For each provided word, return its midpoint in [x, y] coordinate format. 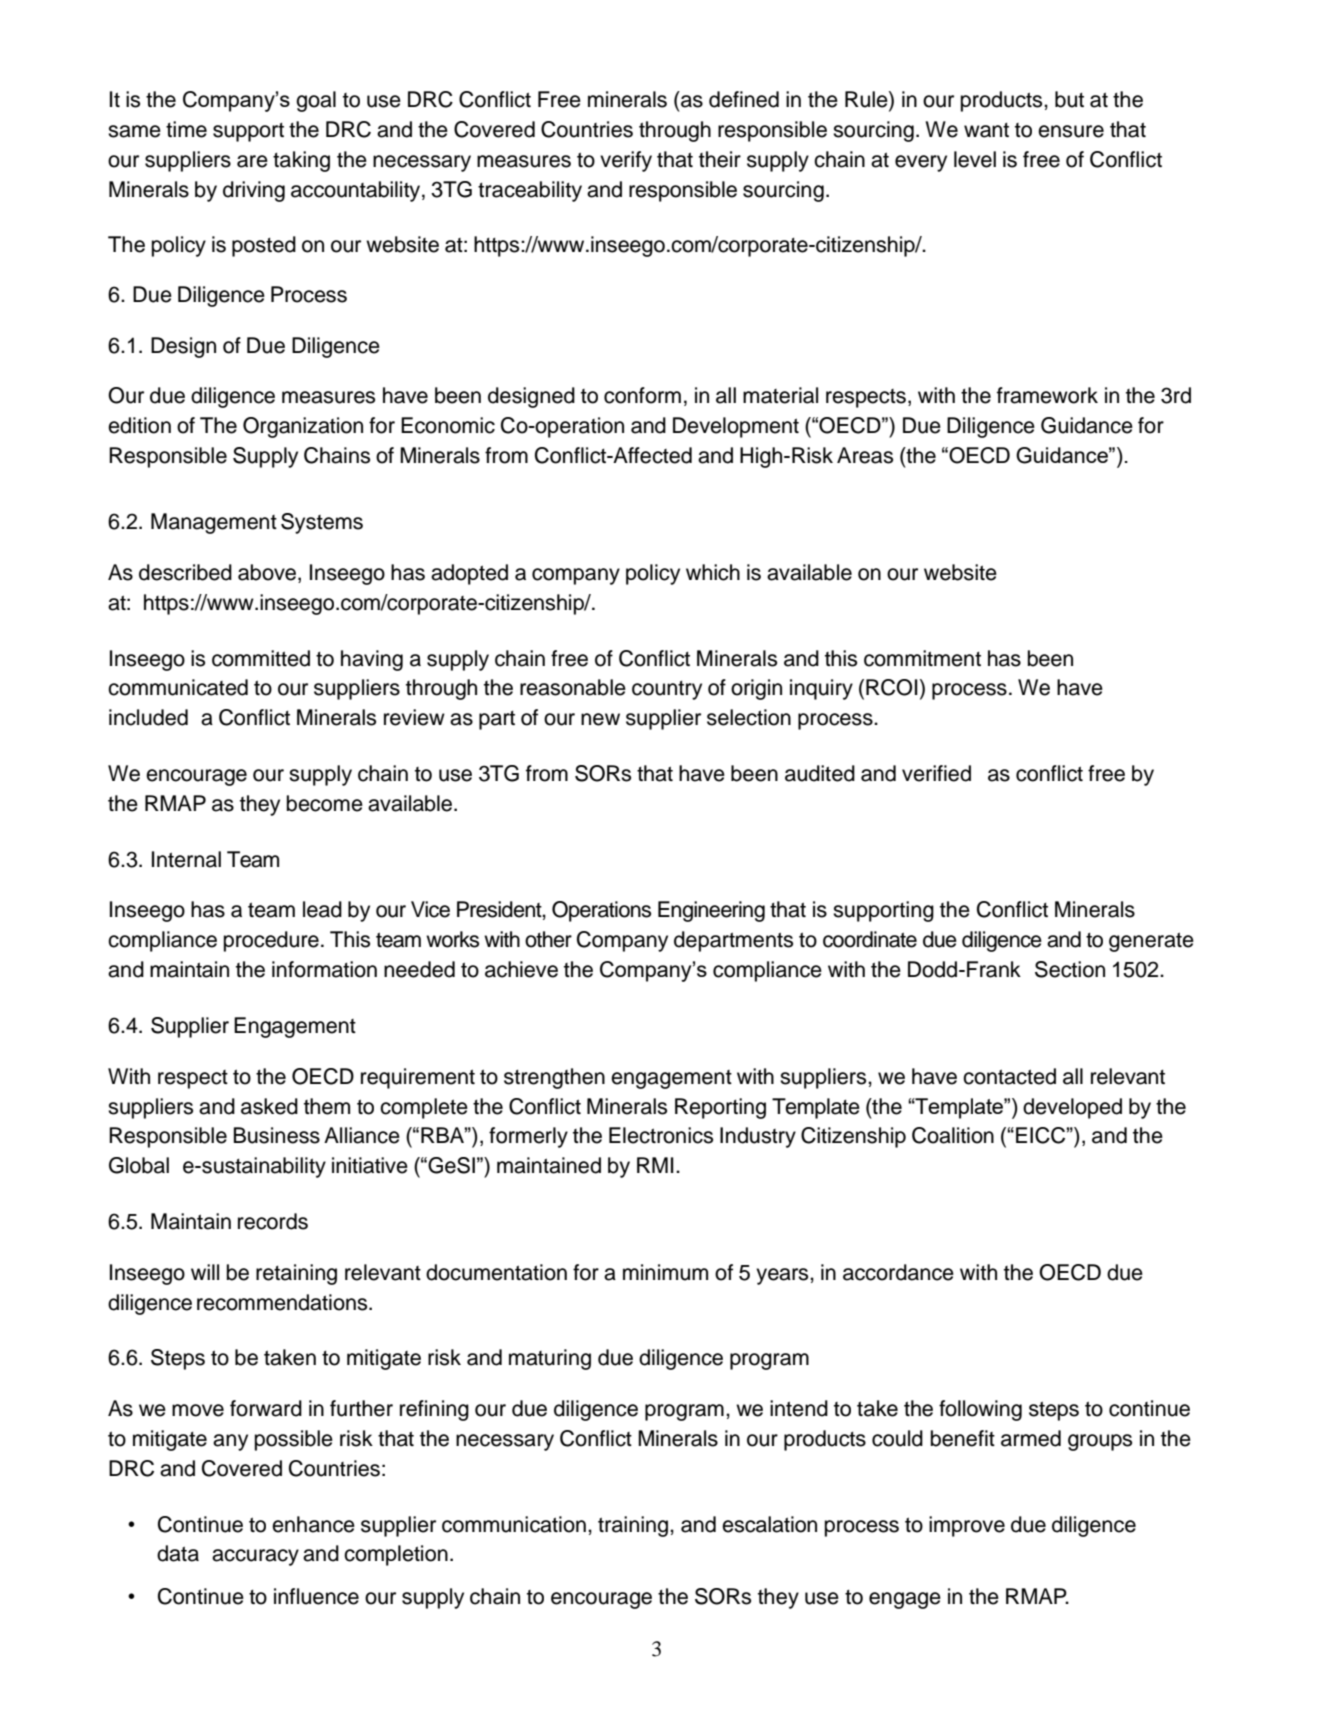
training [634, 1526]
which [713, 572]
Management [214, 523]
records [273, 1221]
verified [936, 773]
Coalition [953, 1135]
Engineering [711, 911]
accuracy [255, 1557]
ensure [1071, 131]
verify [626, 161]
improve [967, 1526]
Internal [186, 859]
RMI [655, 1165]
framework [1047, 395]
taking [301, 161]
